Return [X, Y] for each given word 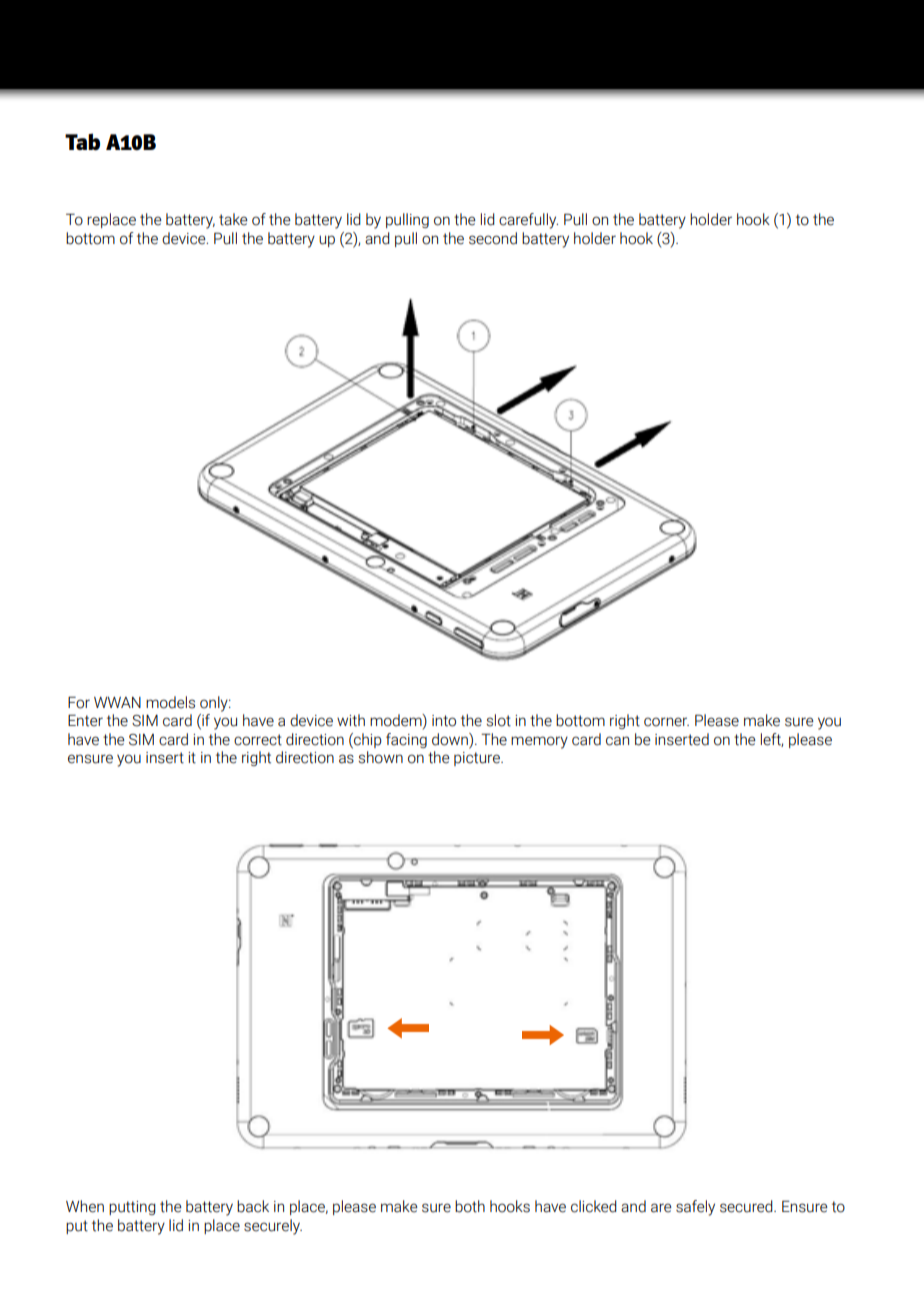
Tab [82, 142]
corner [666, 722]
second [493, 238]
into [444, 721]
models [170, 702]
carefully [528, 221]
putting [132, 1208]
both [470, 1206]
